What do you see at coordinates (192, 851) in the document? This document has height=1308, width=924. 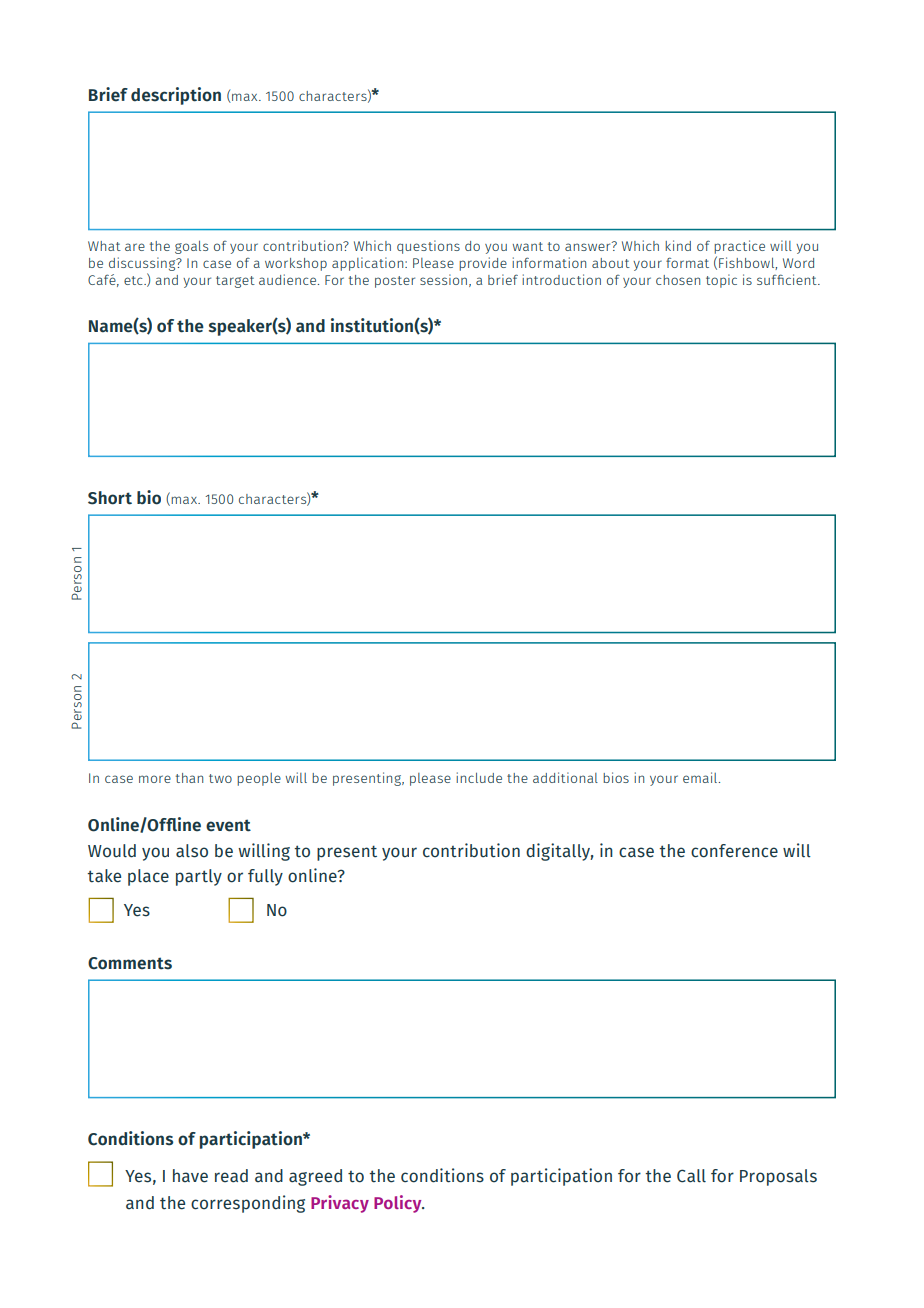 I see `also` at bounding box center [192, 851].
